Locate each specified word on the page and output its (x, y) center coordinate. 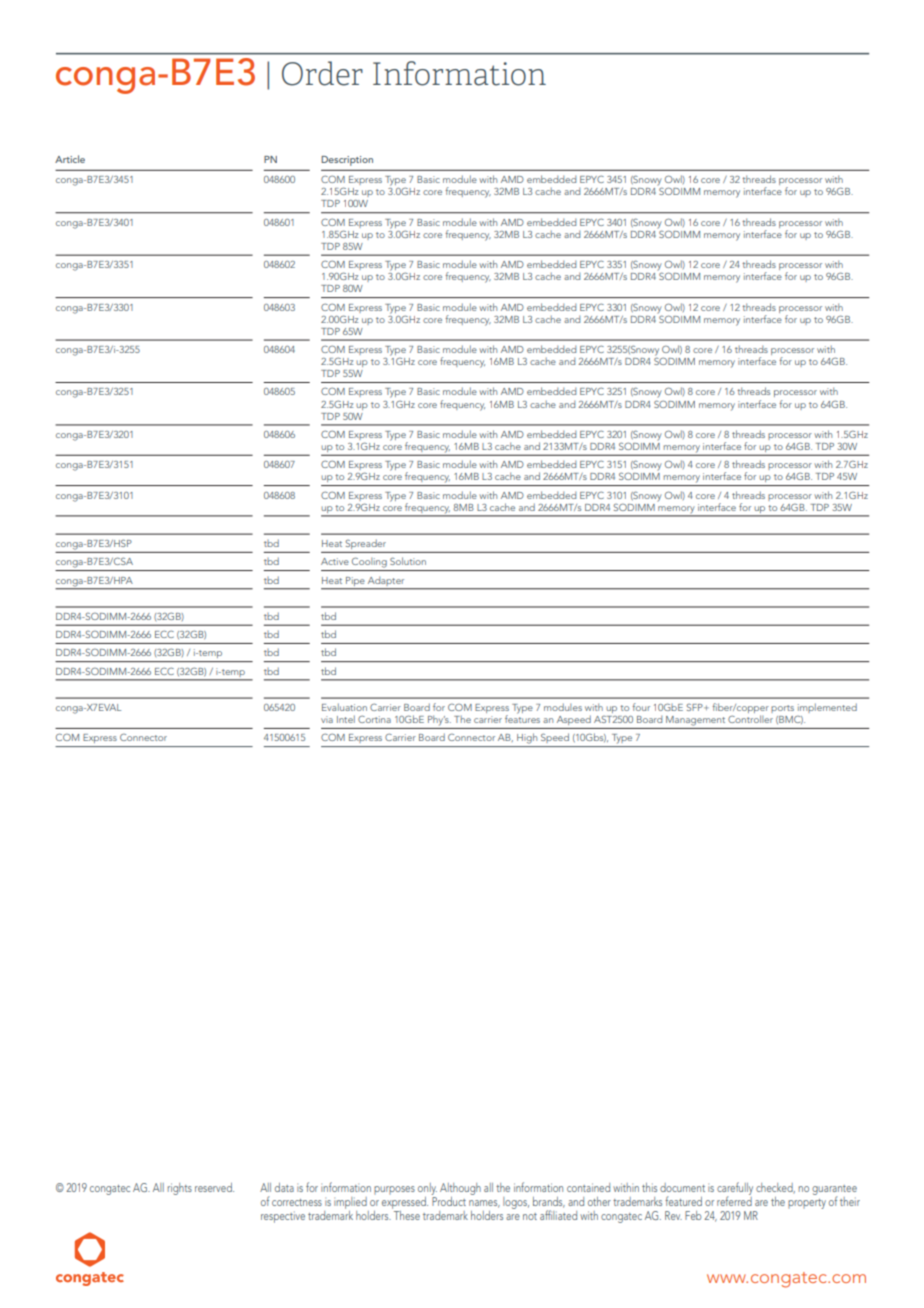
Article (70, 159)
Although (460, 1190)
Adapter (386, 580)
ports (782, 709)
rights (179, 1189)
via (327, 719)
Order (322, 73)
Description (347, 161)
